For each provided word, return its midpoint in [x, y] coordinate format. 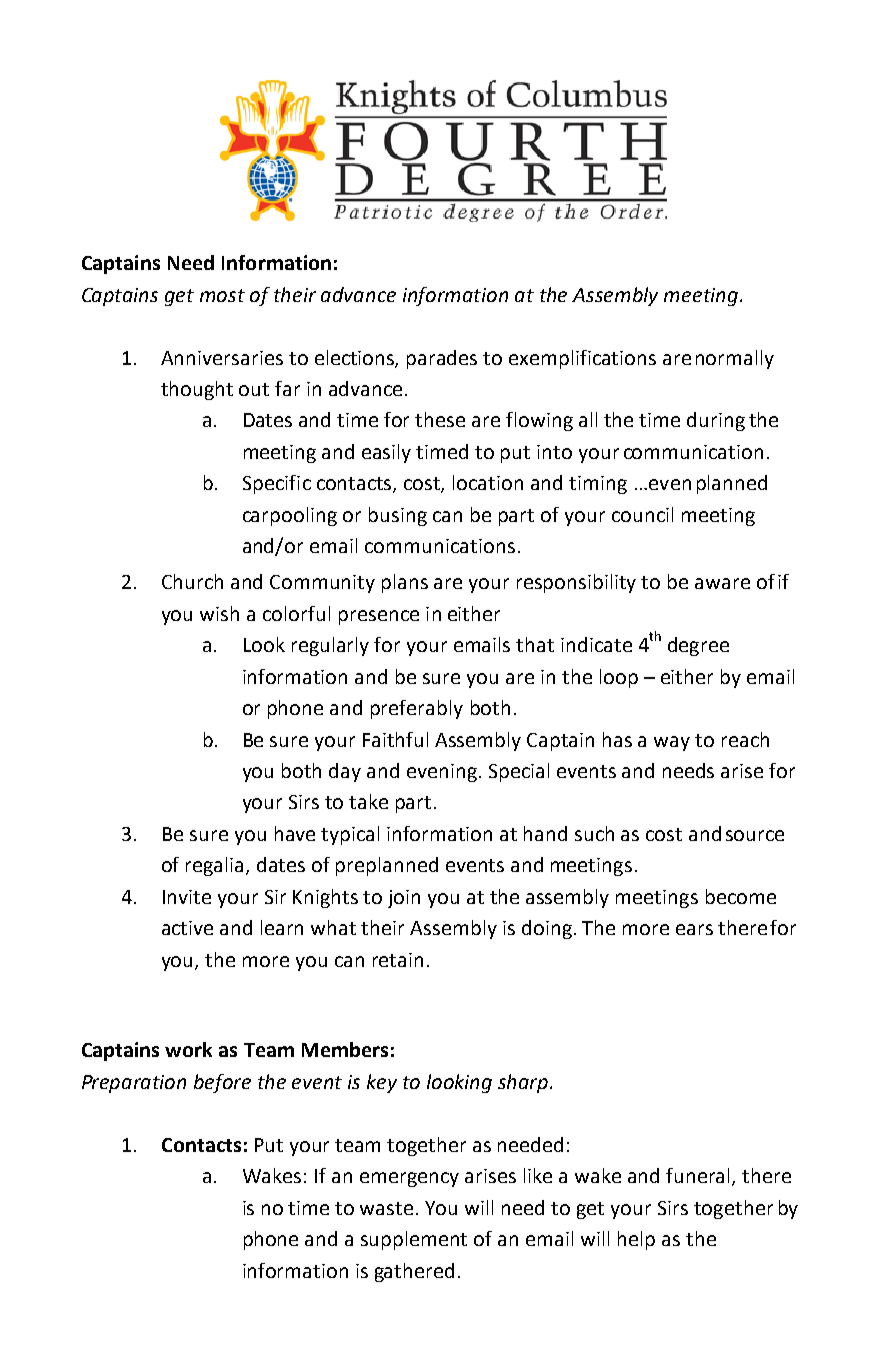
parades [442, 359]
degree [698, 646]
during [716, 421]
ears [694, 929]
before [222, 1083]
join [404, 899]
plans [405, 583]
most [222, 295]
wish [219, 613]
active [187, 928]
